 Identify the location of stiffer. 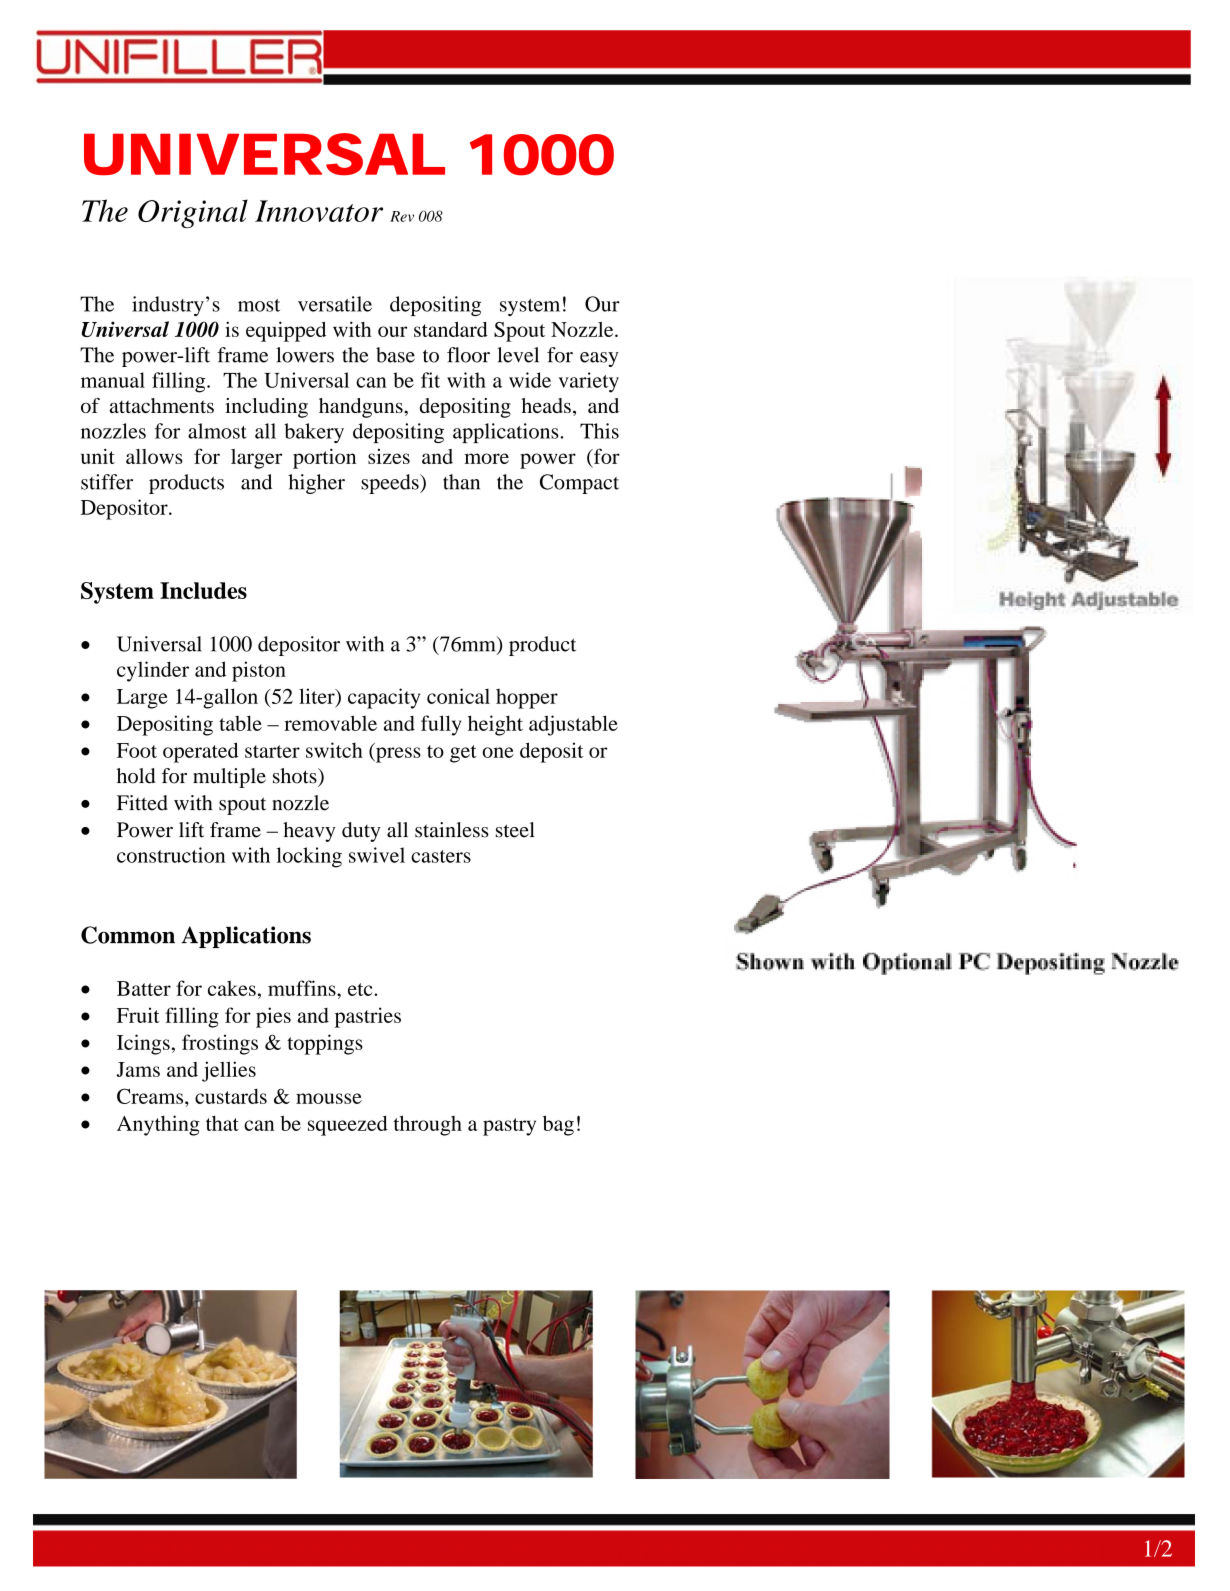
(107, 482).
